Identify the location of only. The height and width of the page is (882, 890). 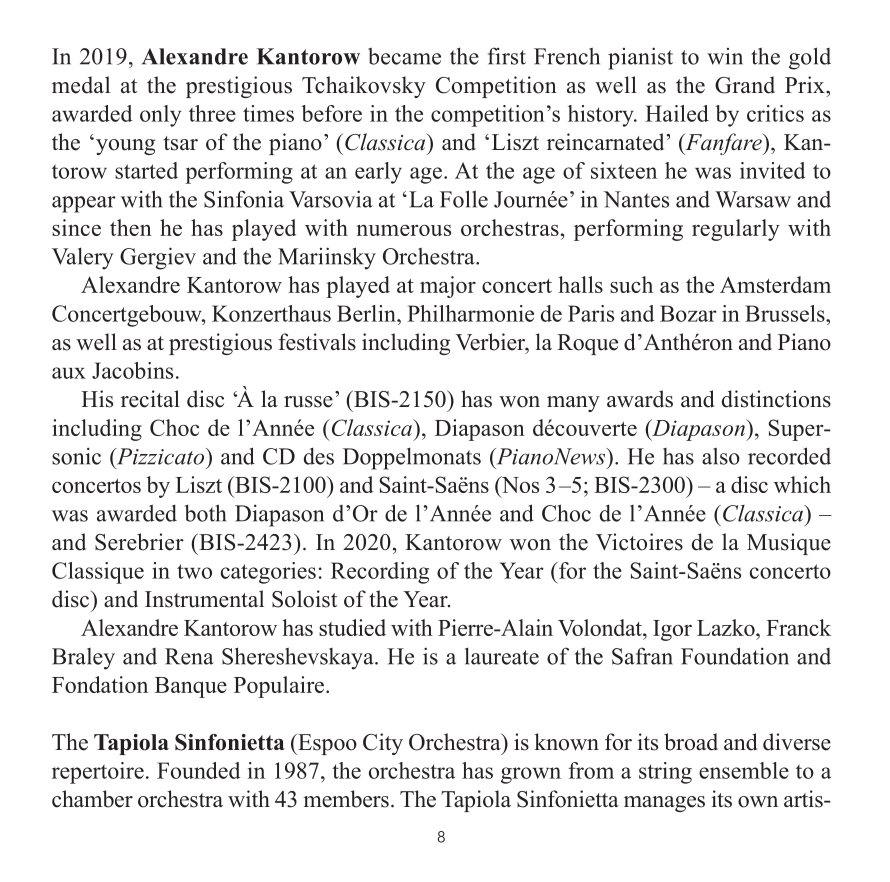
(160, 116).
